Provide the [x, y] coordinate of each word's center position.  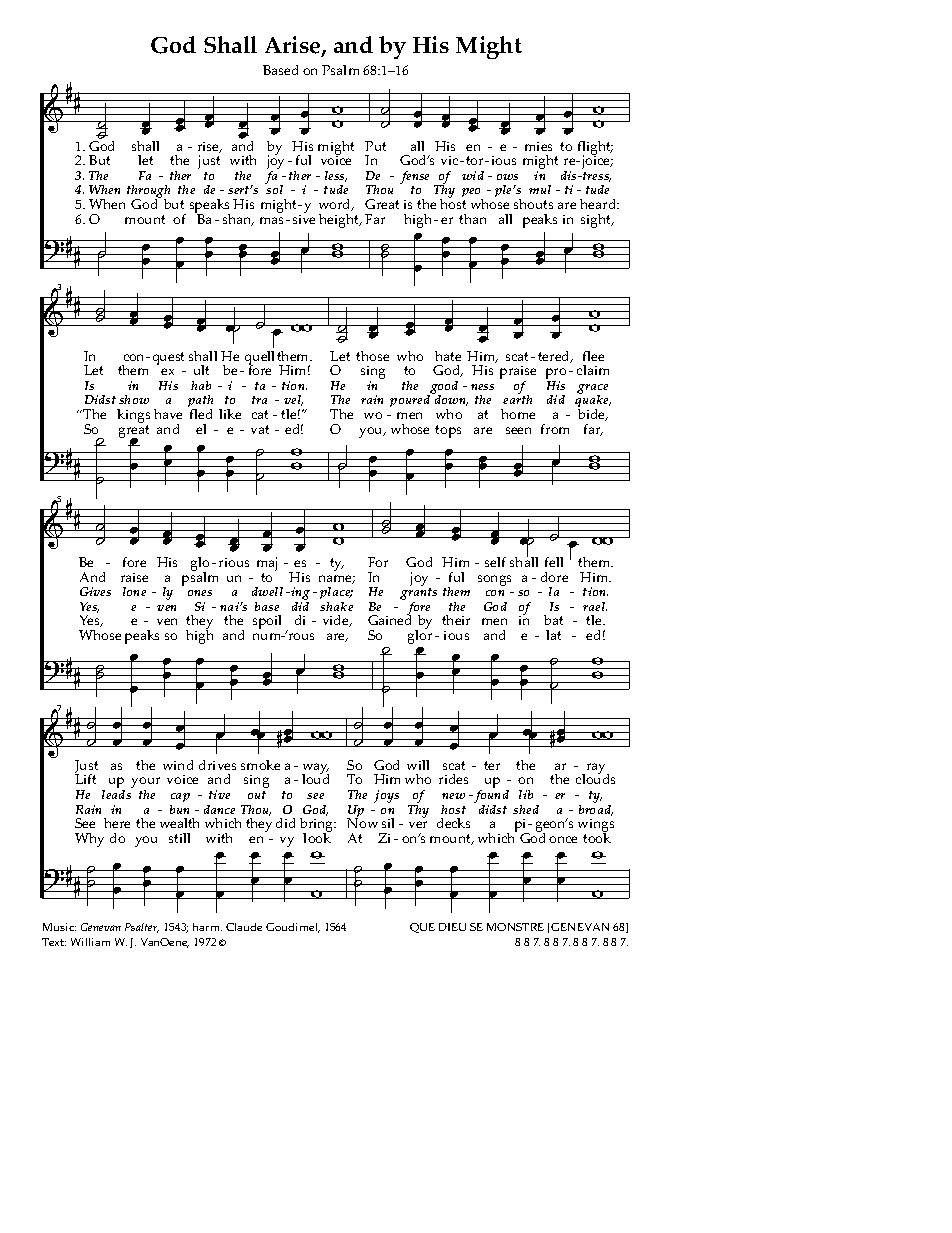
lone [134, 591]
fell [554, 562]
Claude [244, 927]
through [148, 193]
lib [526, 794]
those [372, 356]
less [336, 176]
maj [267, 565]
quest [168, 358]
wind [178, 765]
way [315, 770]
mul [540, 189]
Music [59, 927]
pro [556, 375]
